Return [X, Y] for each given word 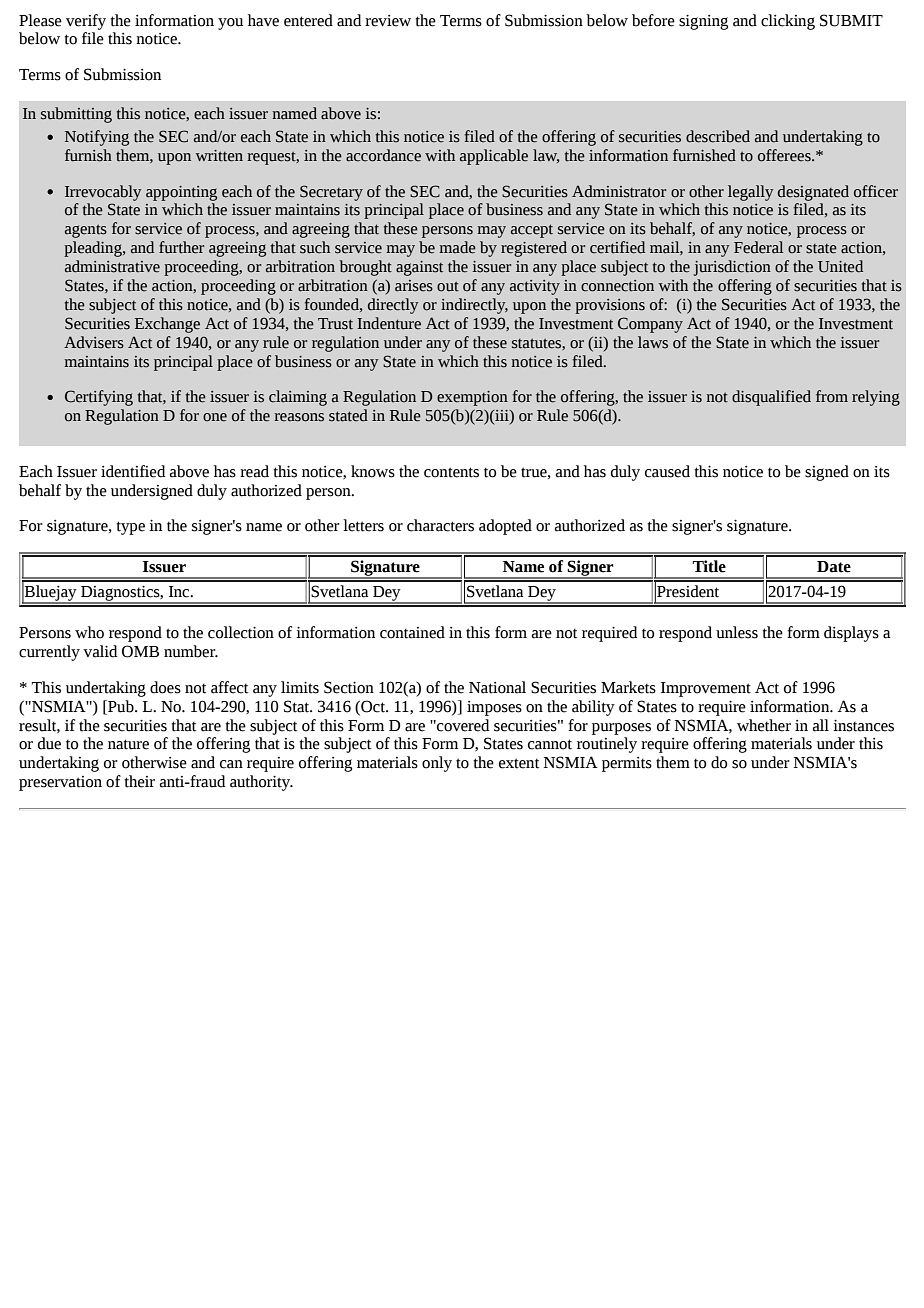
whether [764, 725]
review [388, 21]
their [139, 781]
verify [86, 22]
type [130, 528]
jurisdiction [732, 268]
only [437, 764]
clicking [788, 22]
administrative [112, 266]
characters [440, 525]
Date [834, 567]
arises [414, 286]
